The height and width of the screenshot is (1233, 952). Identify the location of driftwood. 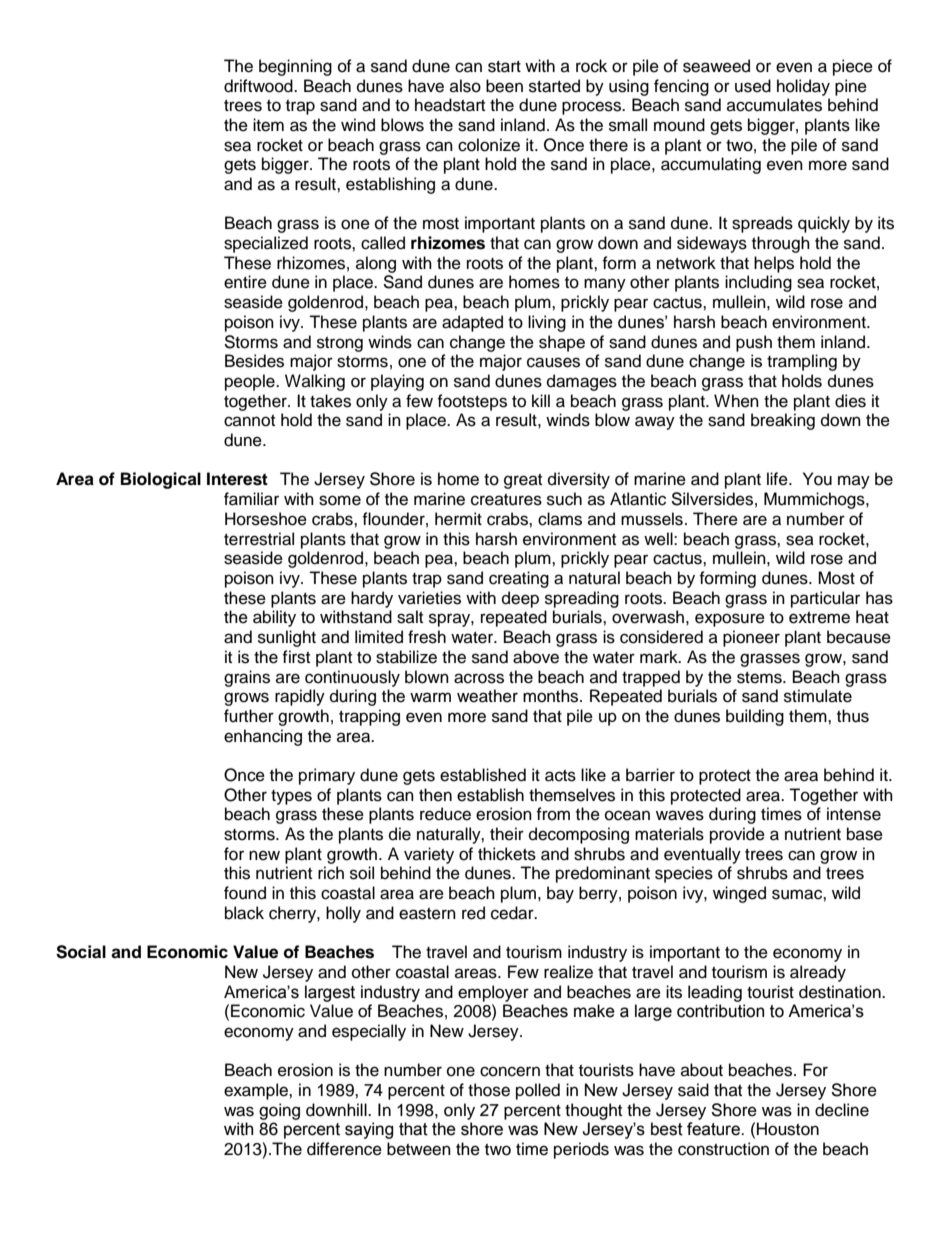
(259, 86).
